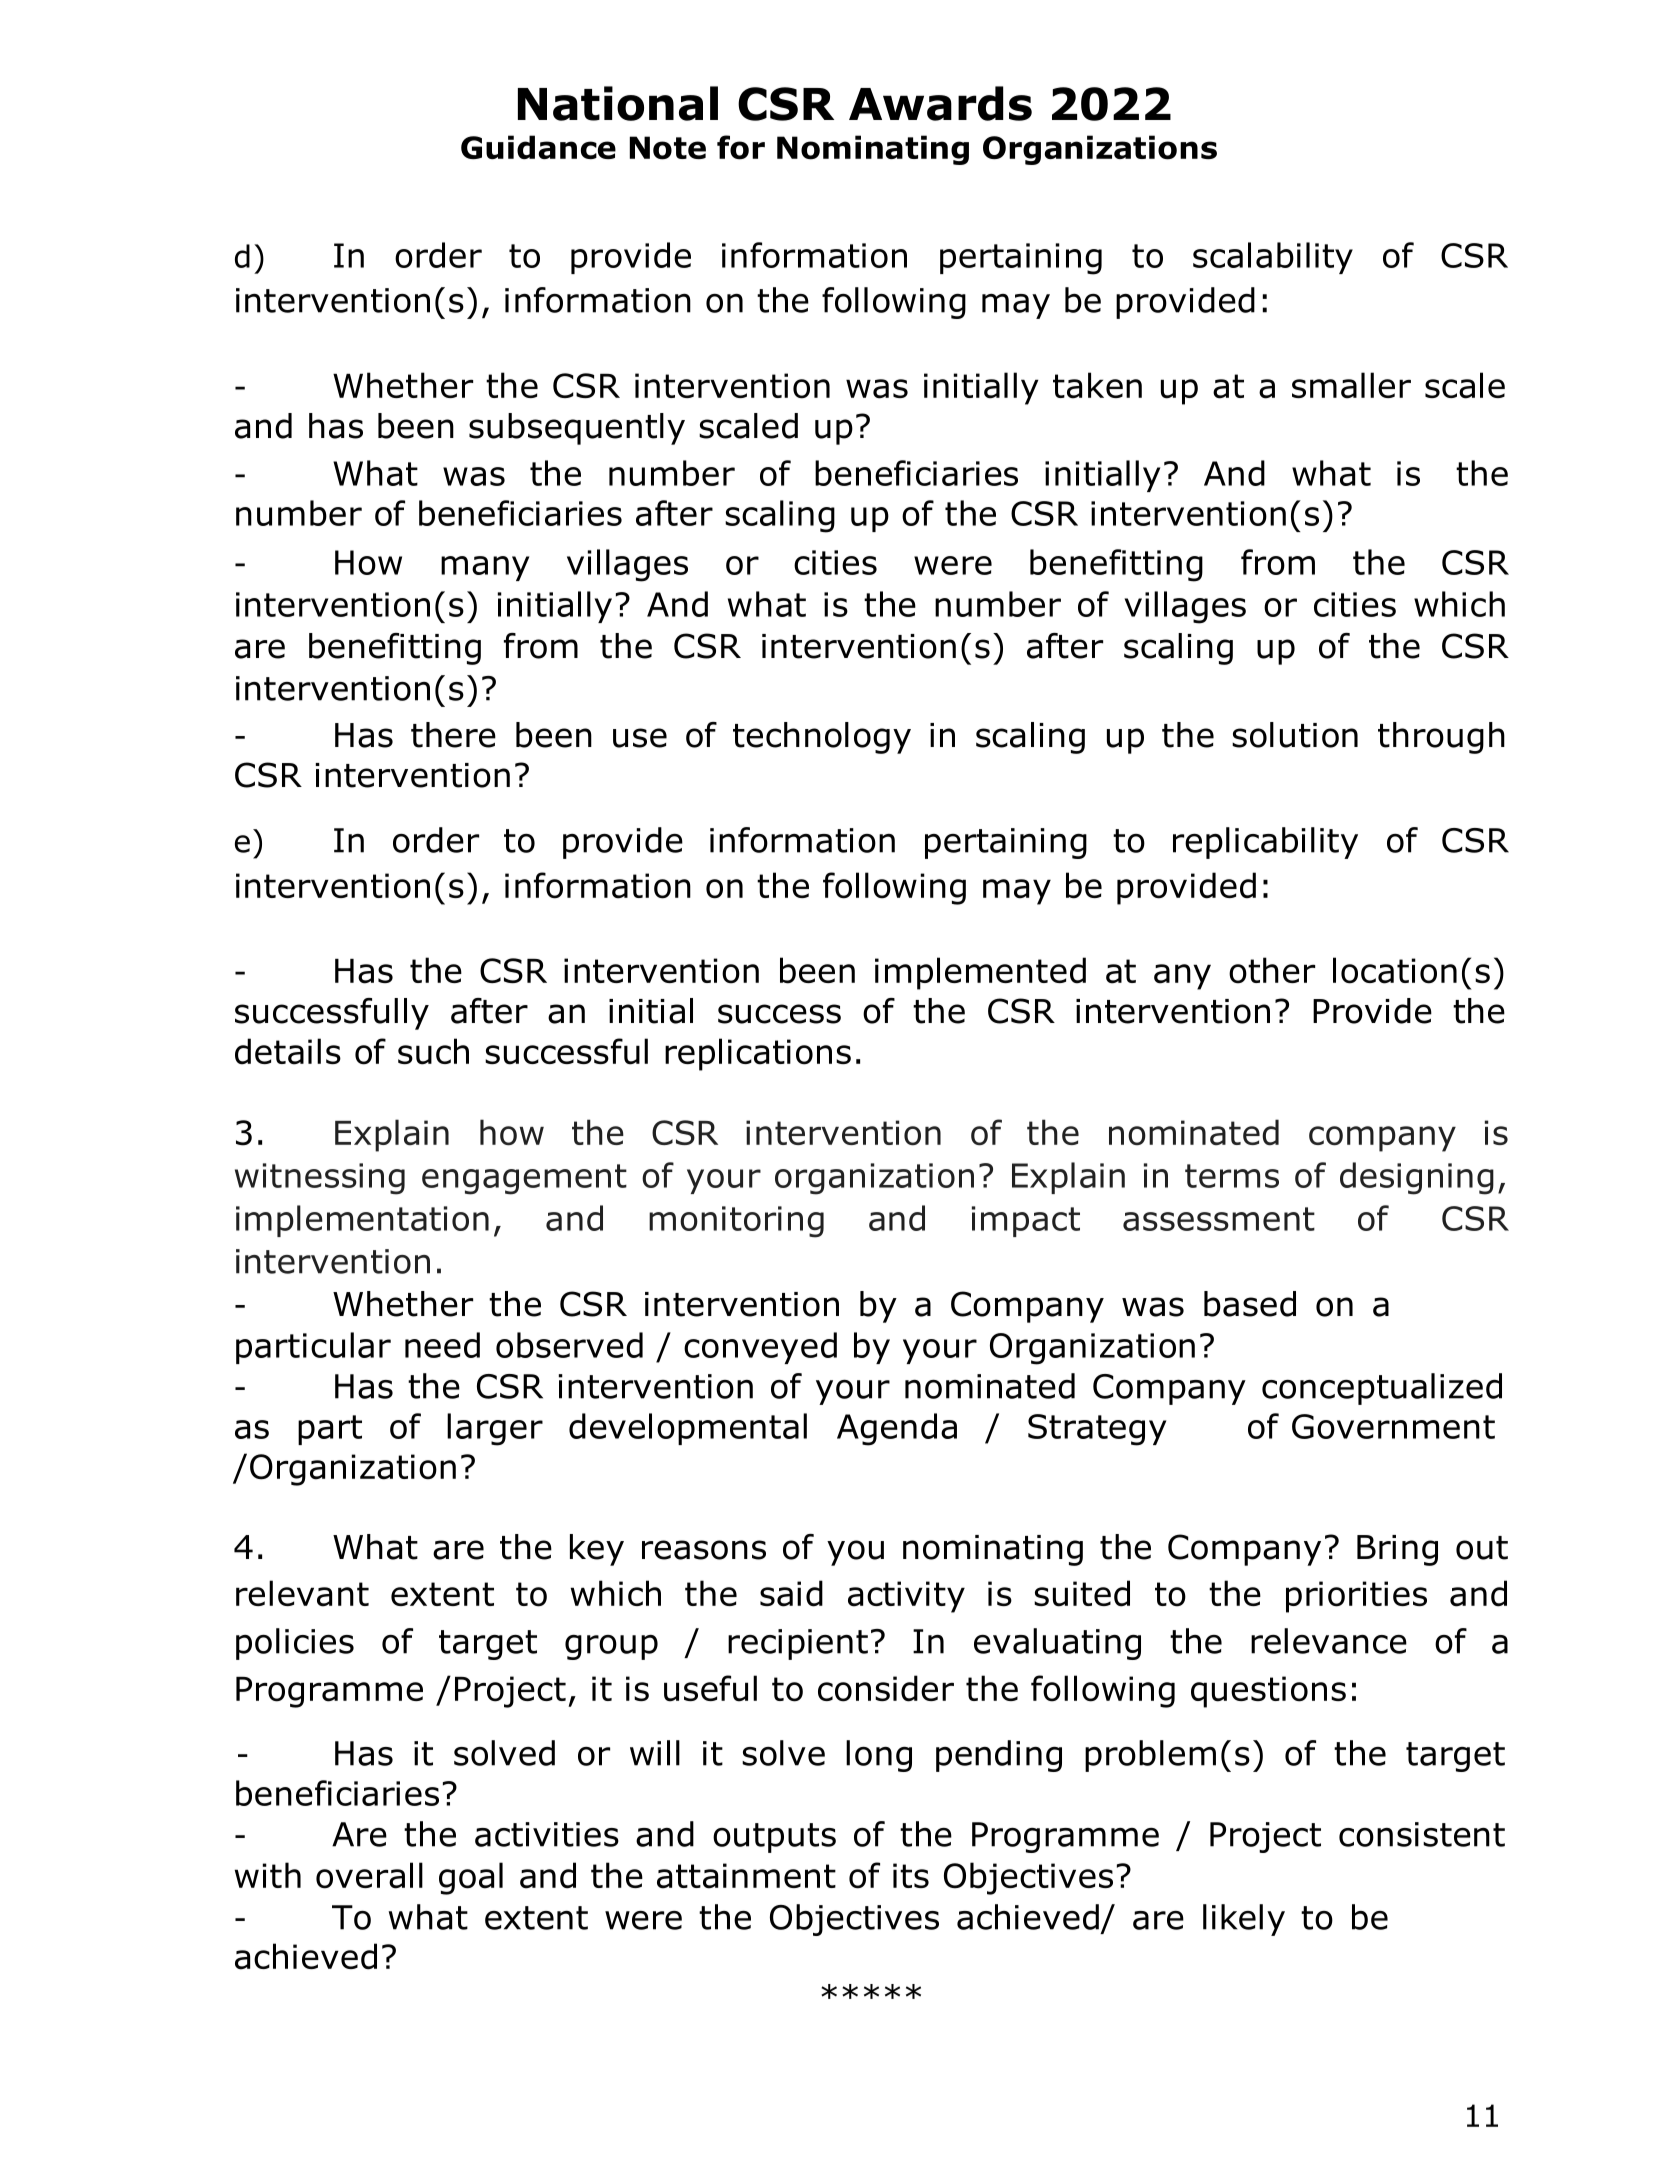  I want to click on overall, so click(369, 1875).
